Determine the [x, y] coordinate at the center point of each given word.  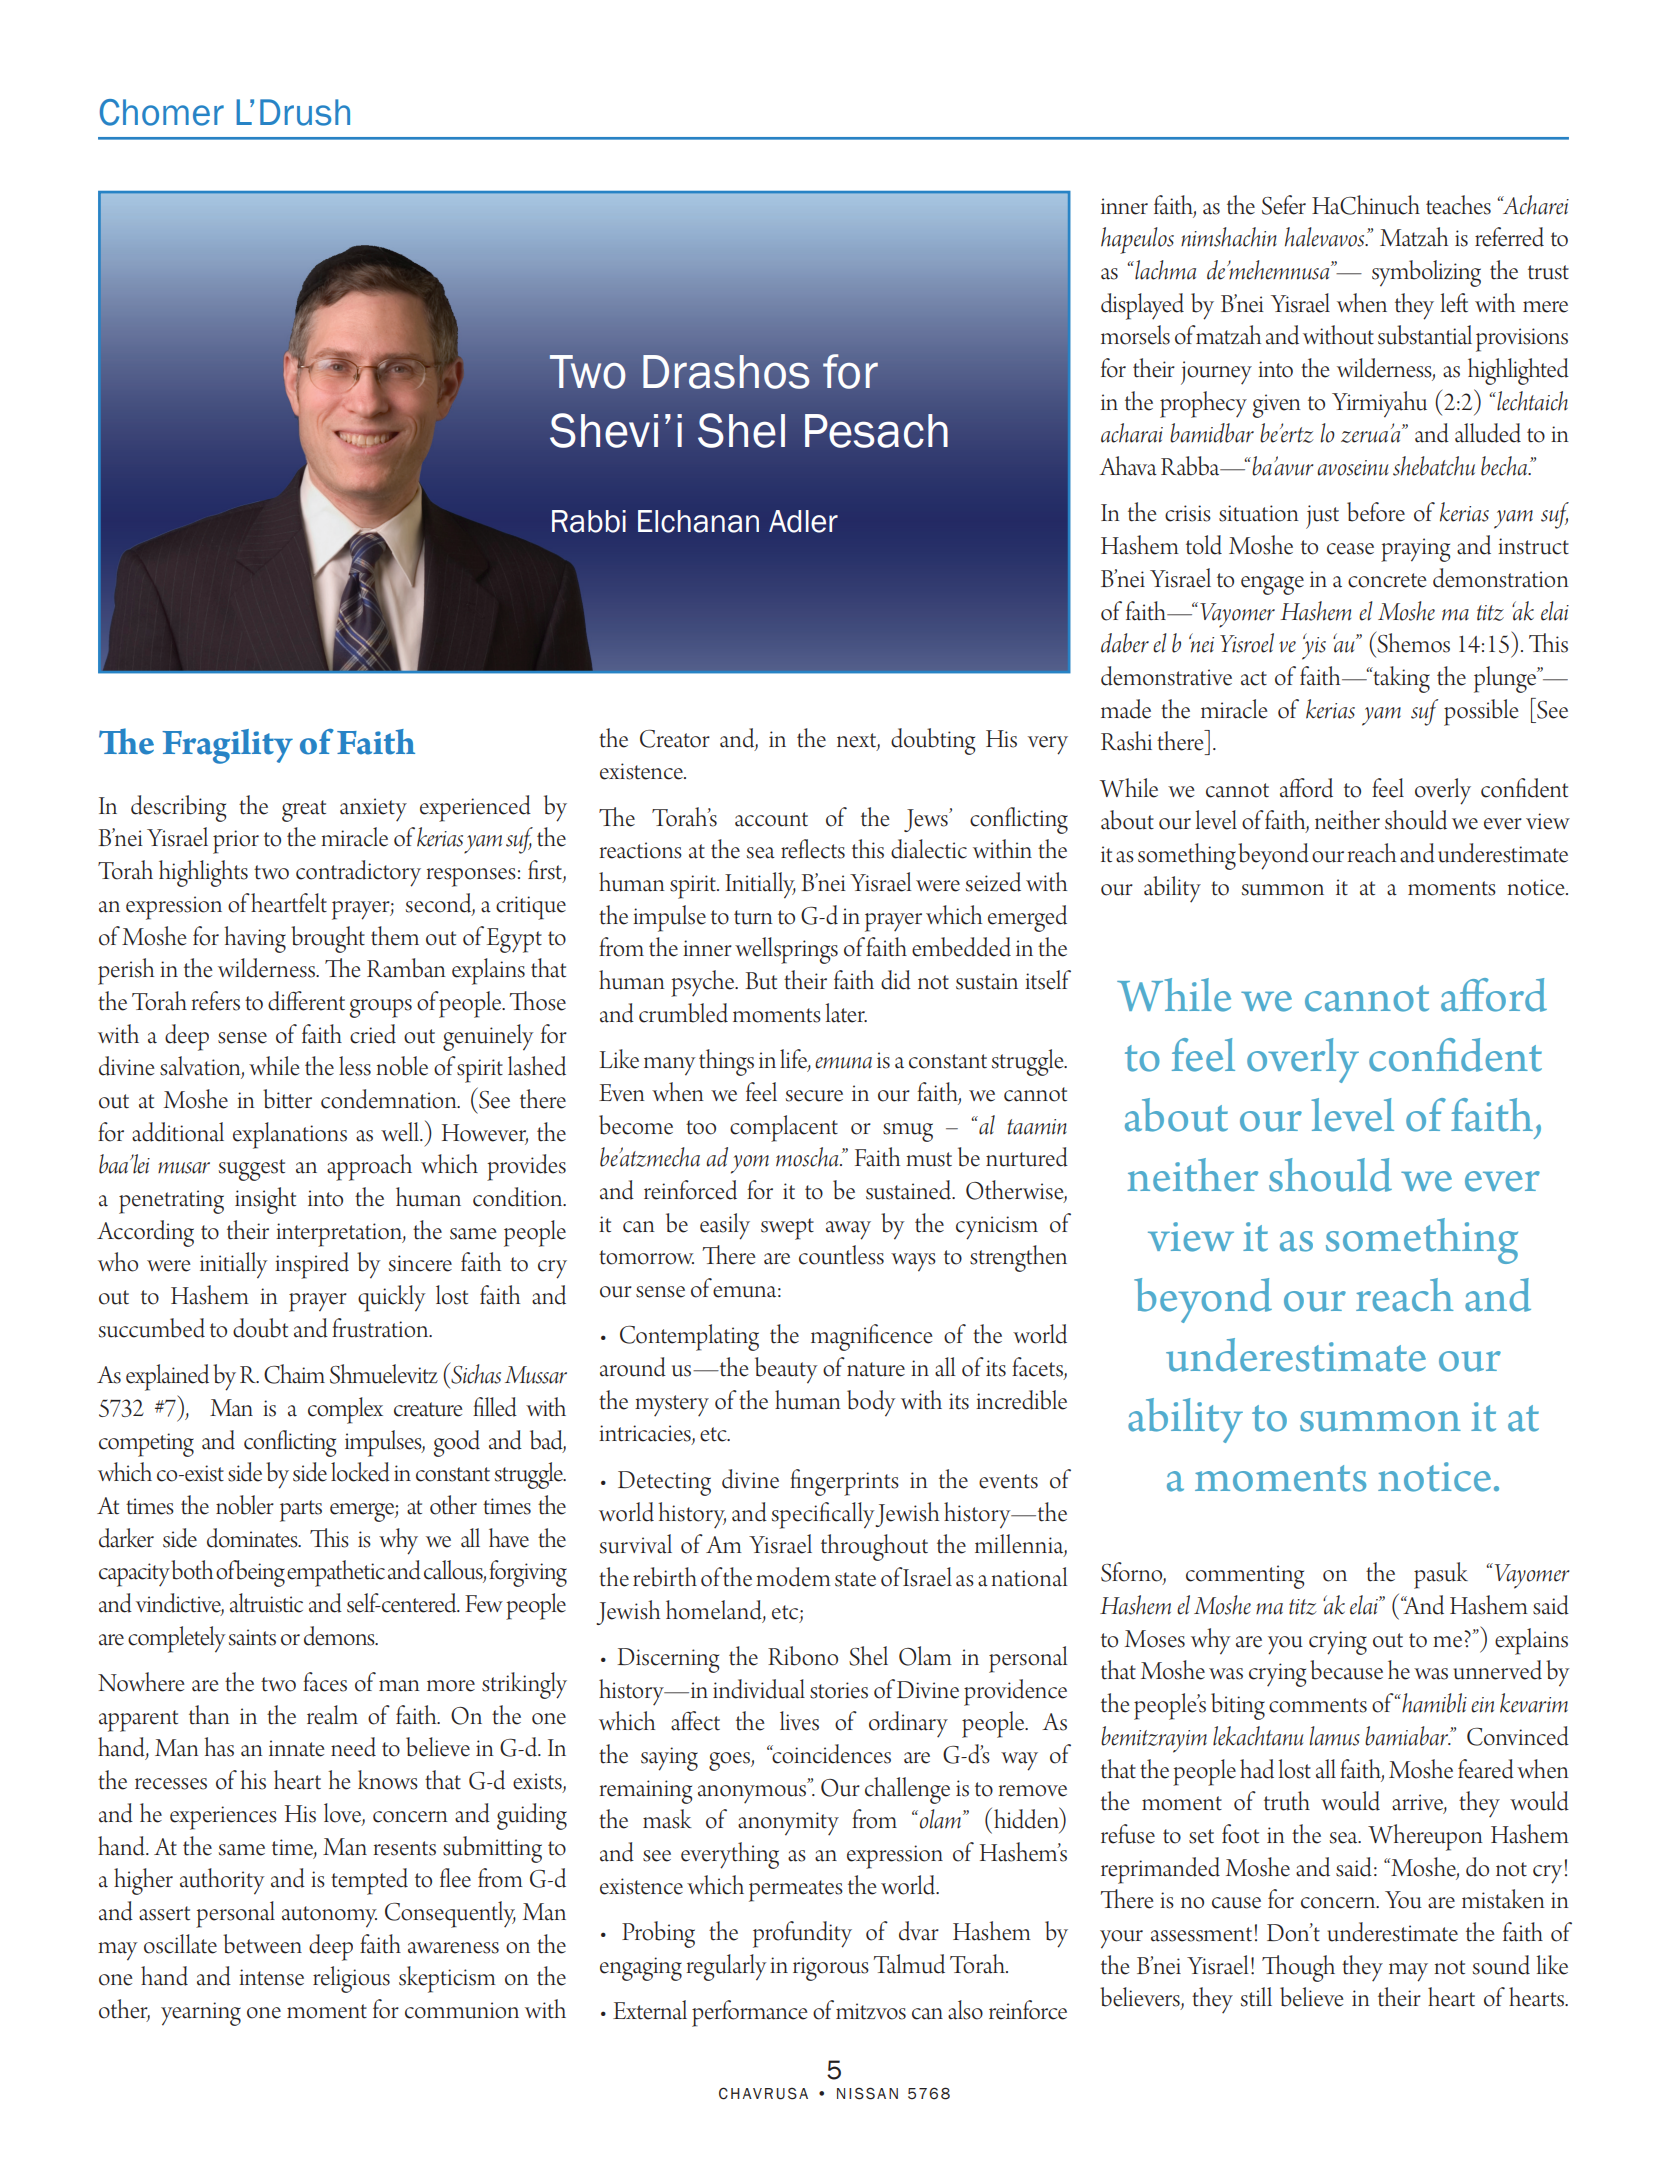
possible [1481, 712]
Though [1298, 1968]
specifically [824, 1515]
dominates [253, 1538]
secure [814, 1096]
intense [271, 1977]
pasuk [1441, 1575]
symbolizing [1426, 273]
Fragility [227, 746]
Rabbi [589, 521]
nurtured [1027, 1157]
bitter [287, 1099]
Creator [675, 739]
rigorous [831, 1969]
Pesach [876, 431]
